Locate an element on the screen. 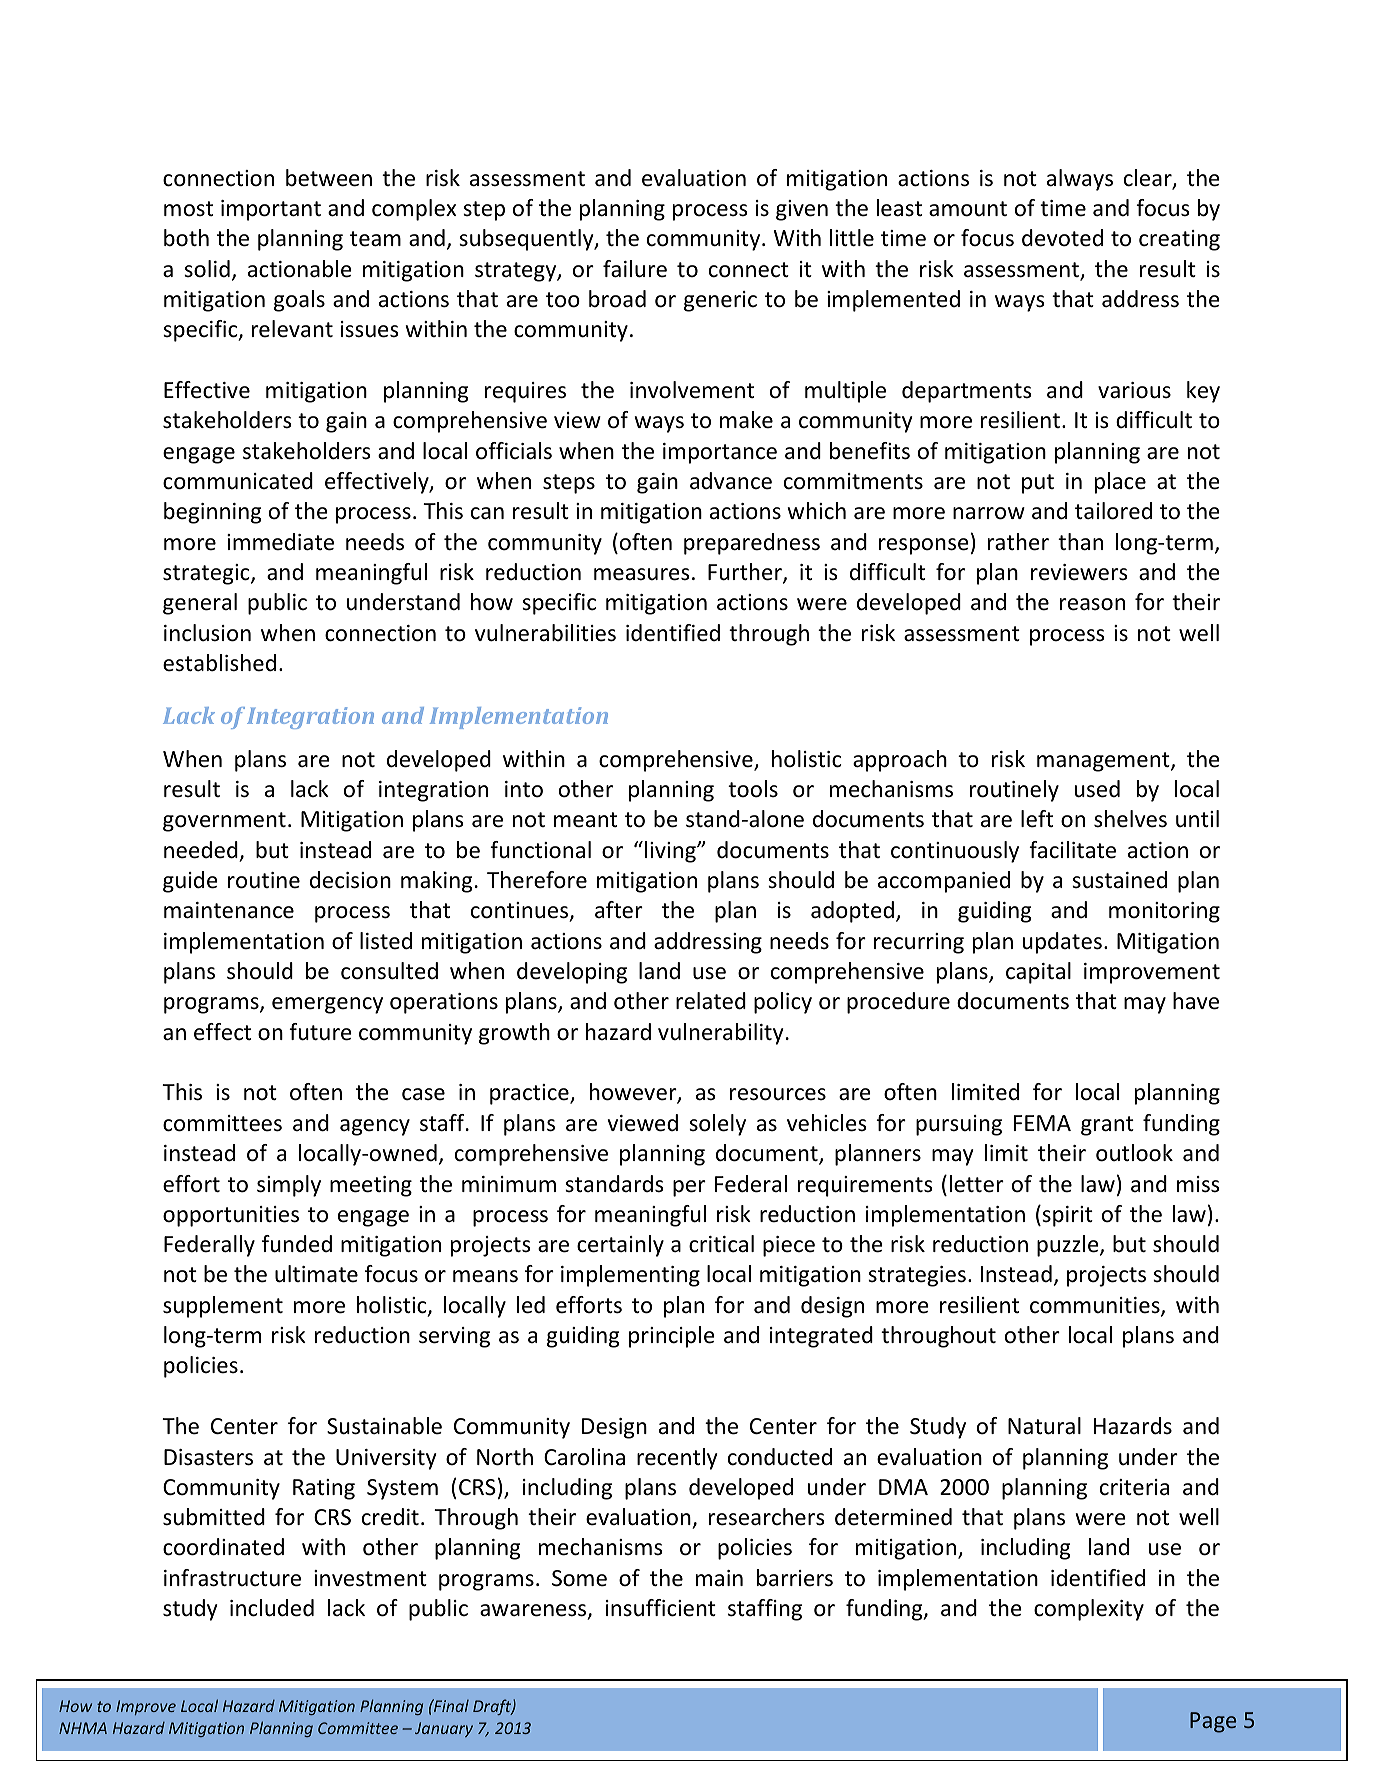  important is located at coordinates (271, 210).
